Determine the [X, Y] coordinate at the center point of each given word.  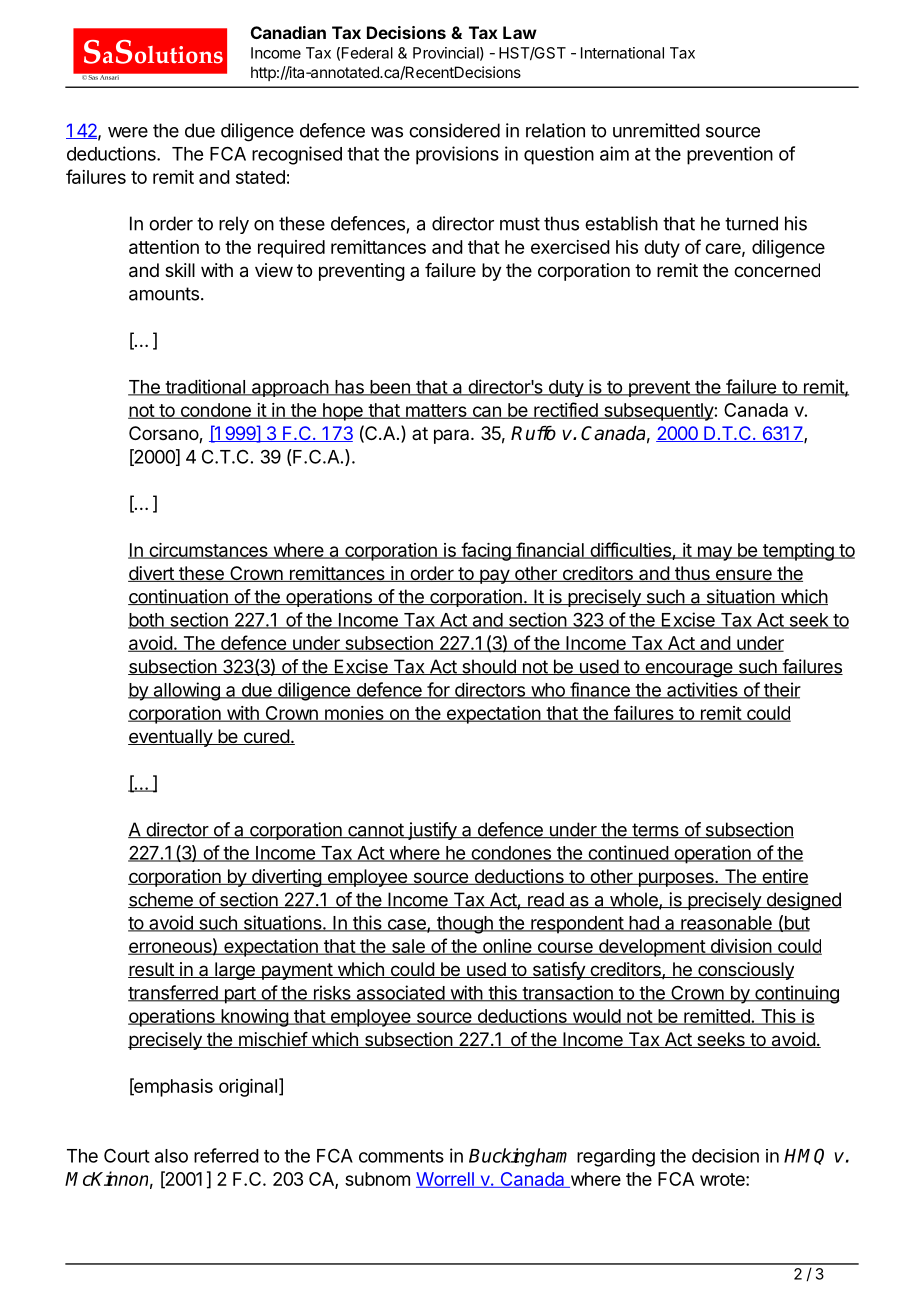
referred [226, 1155]
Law [520, 32]
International [622, 53]
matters [436, 411]
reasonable [726, 924]
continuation [179, 597]
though [464, 925]
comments [401, 1156]
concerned [777, 270]
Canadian [288, 32]
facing [486, 551]
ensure [743, 575]
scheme [161, 900]
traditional [205, 387]
